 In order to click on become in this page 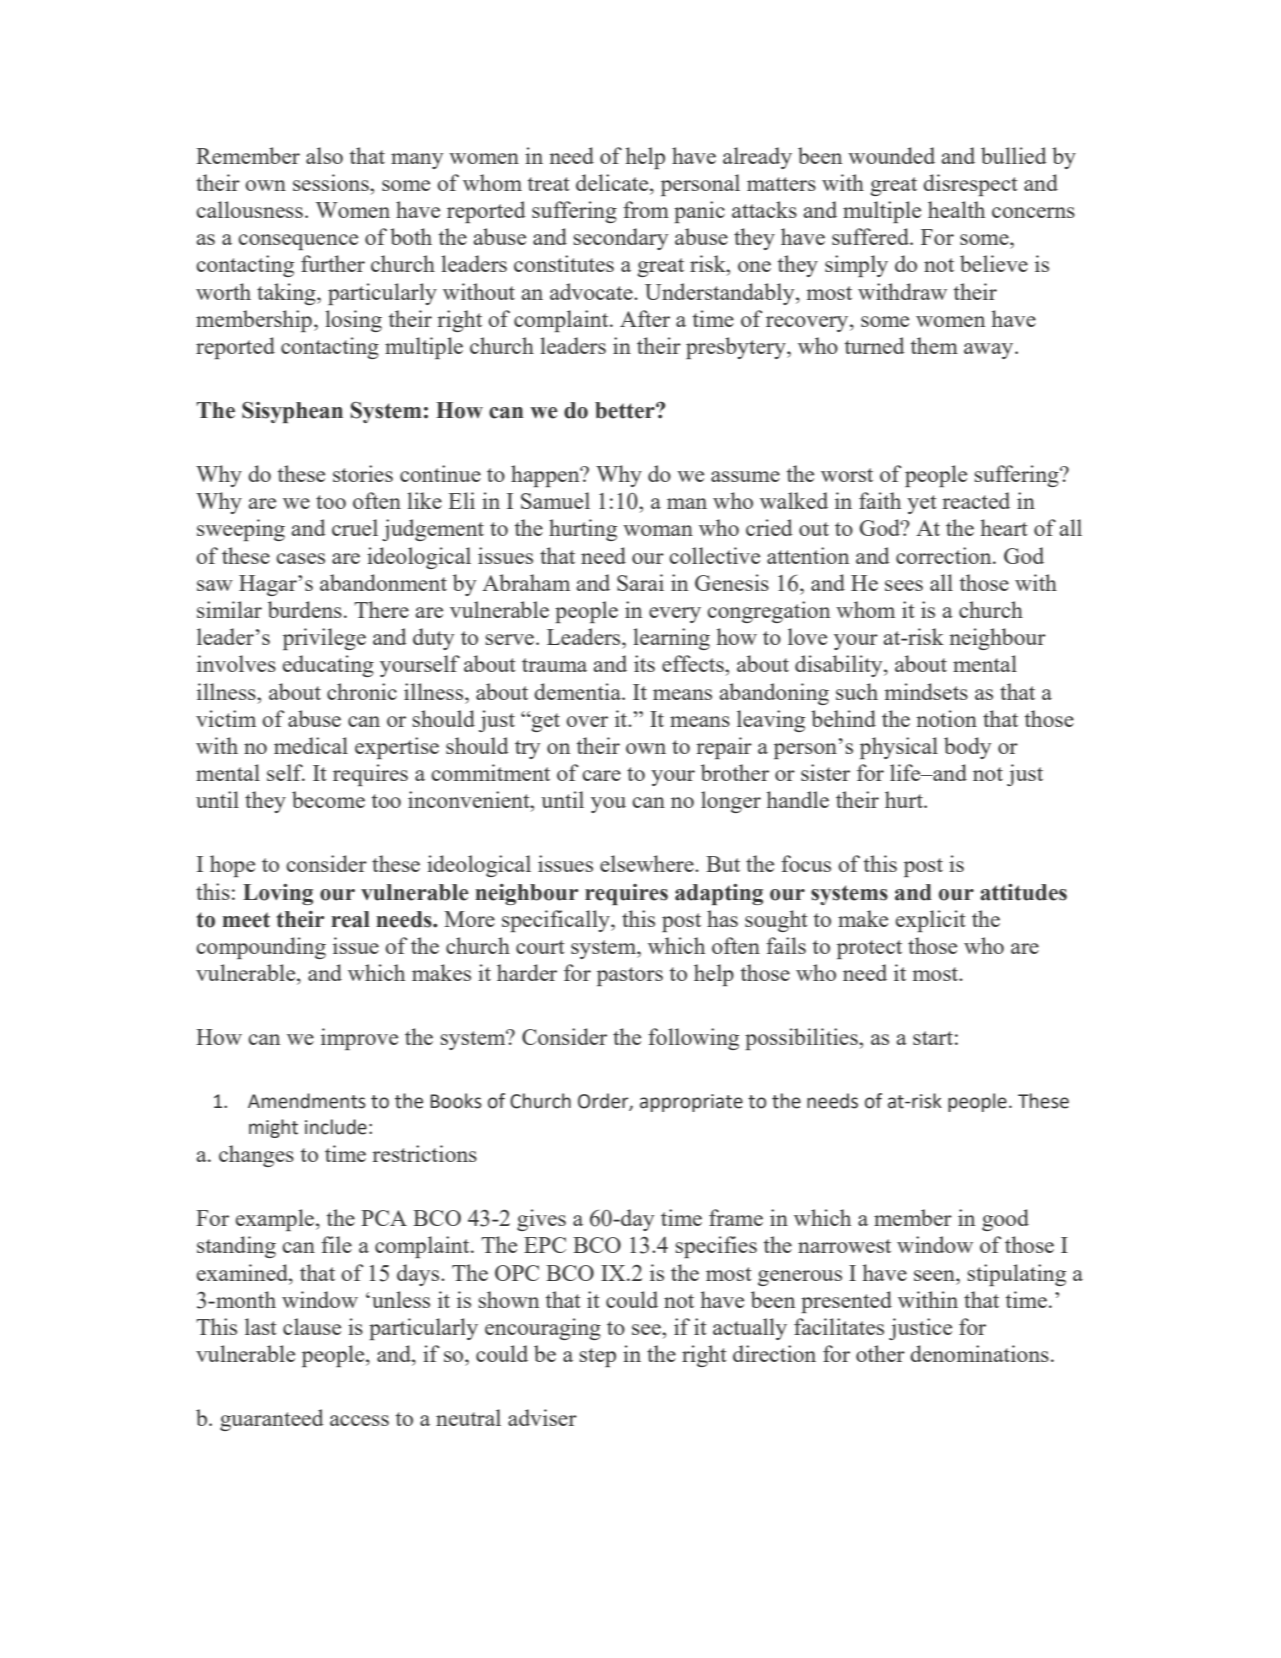, I will do `click(328, 799)`.
